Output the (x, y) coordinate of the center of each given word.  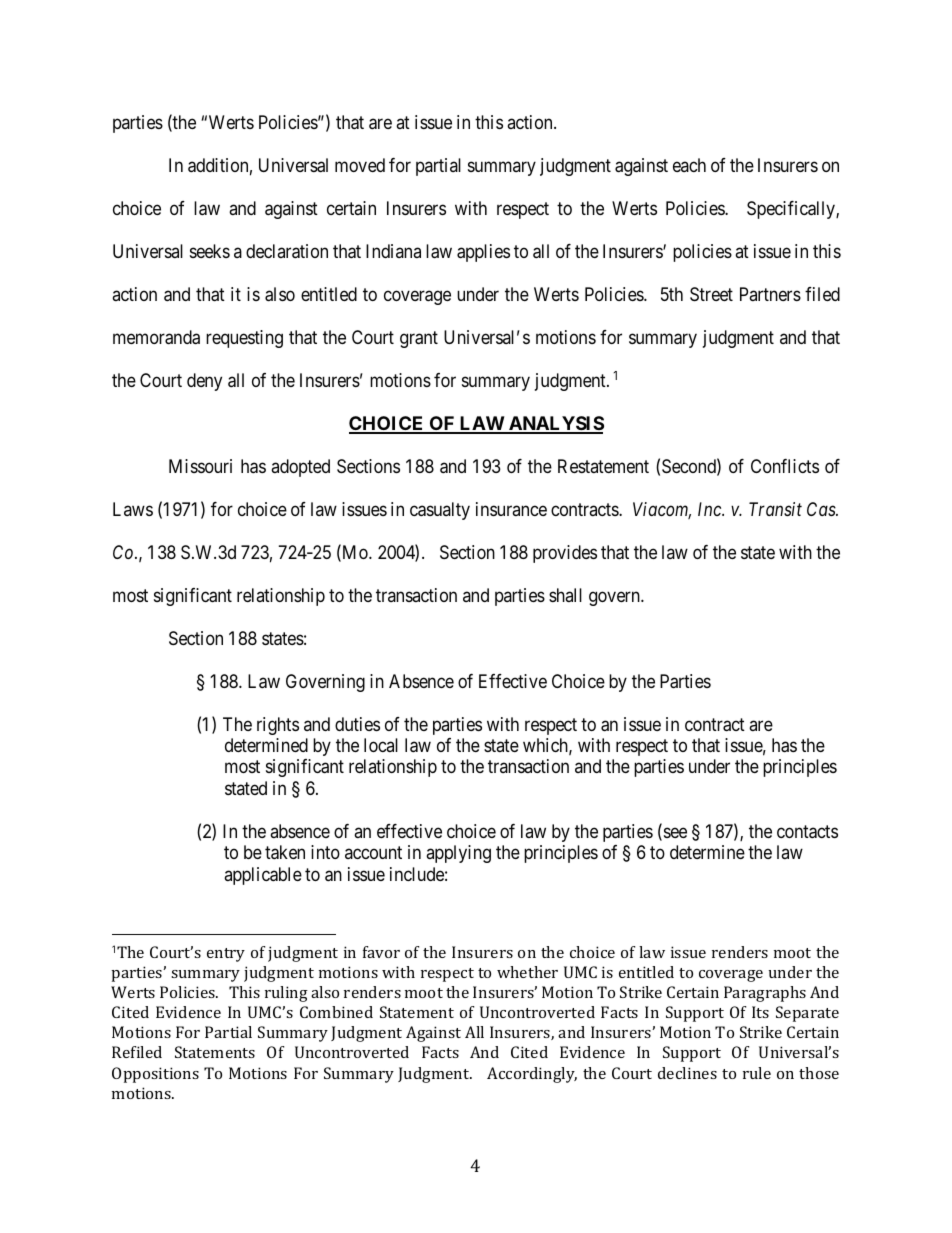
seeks (210, 251)
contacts (807, 832)
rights (278, 726)
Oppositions (155, 1075)
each (689, 165)
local (381, 745)
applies (483, 253)
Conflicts (785, 466)
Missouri (200, 466)
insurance (511, 509)
